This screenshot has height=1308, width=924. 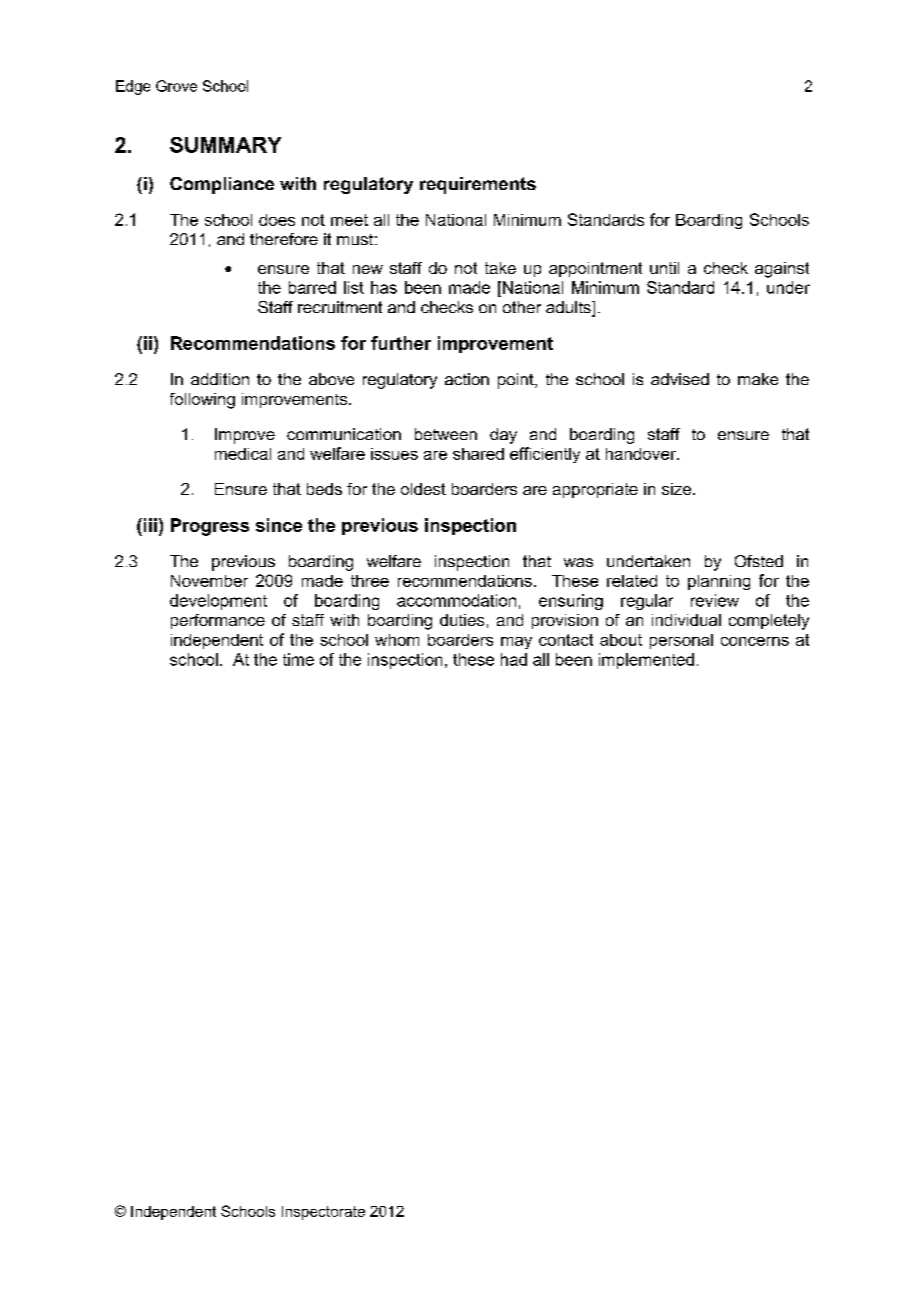 I want to click on performance, so click(x=218, y=621).
